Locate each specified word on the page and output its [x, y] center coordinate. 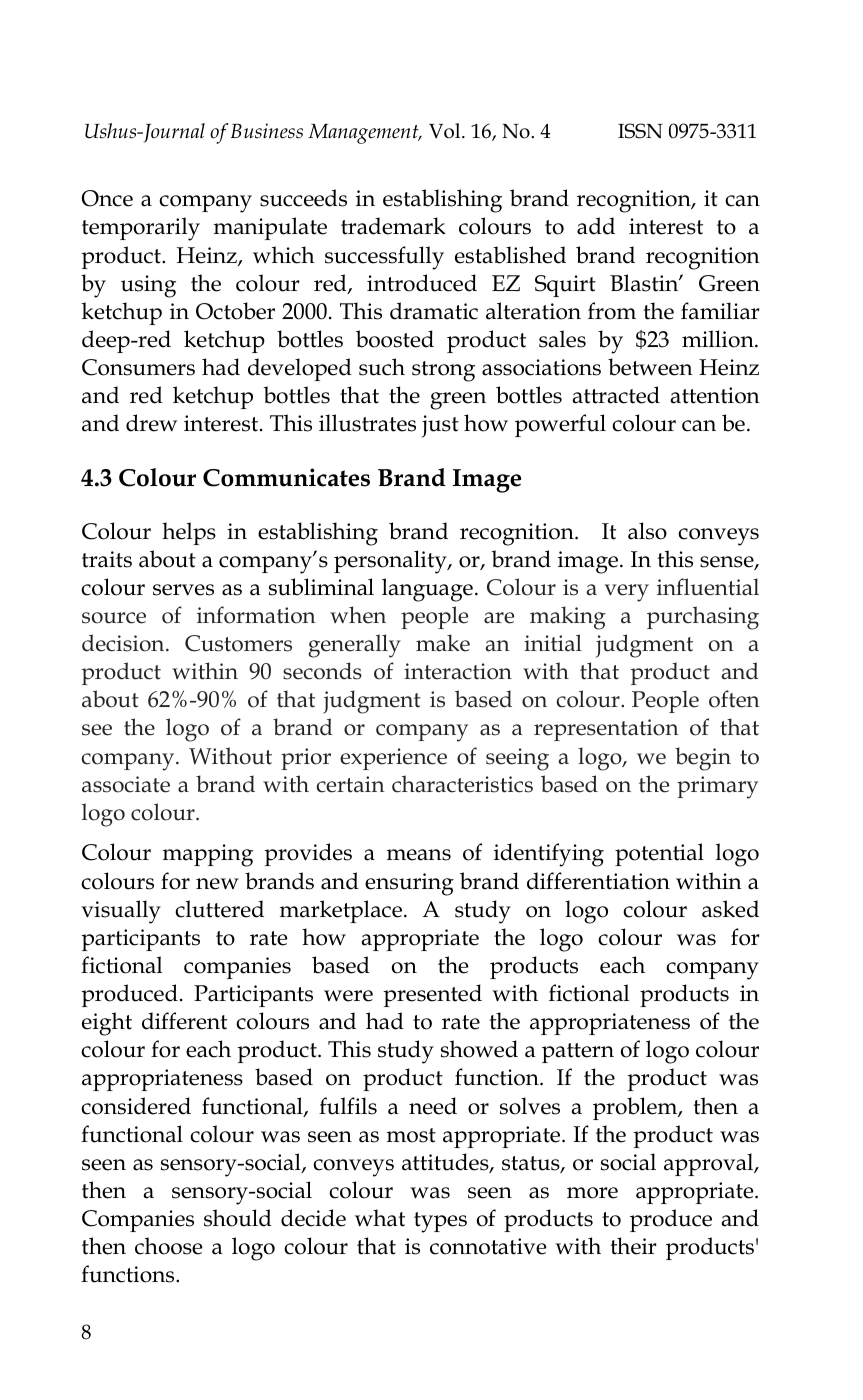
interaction [458, 671]
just [440, 426]
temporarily [141, 229]
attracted [616, 395]
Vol [446, 131]
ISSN [640, 131]
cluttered [219, 909]
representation [606, 730]
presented [432, 995]
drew [151, 423]
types [440, 1222]
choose [169, 1246]
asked [730, 909]
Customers [238, 643]
